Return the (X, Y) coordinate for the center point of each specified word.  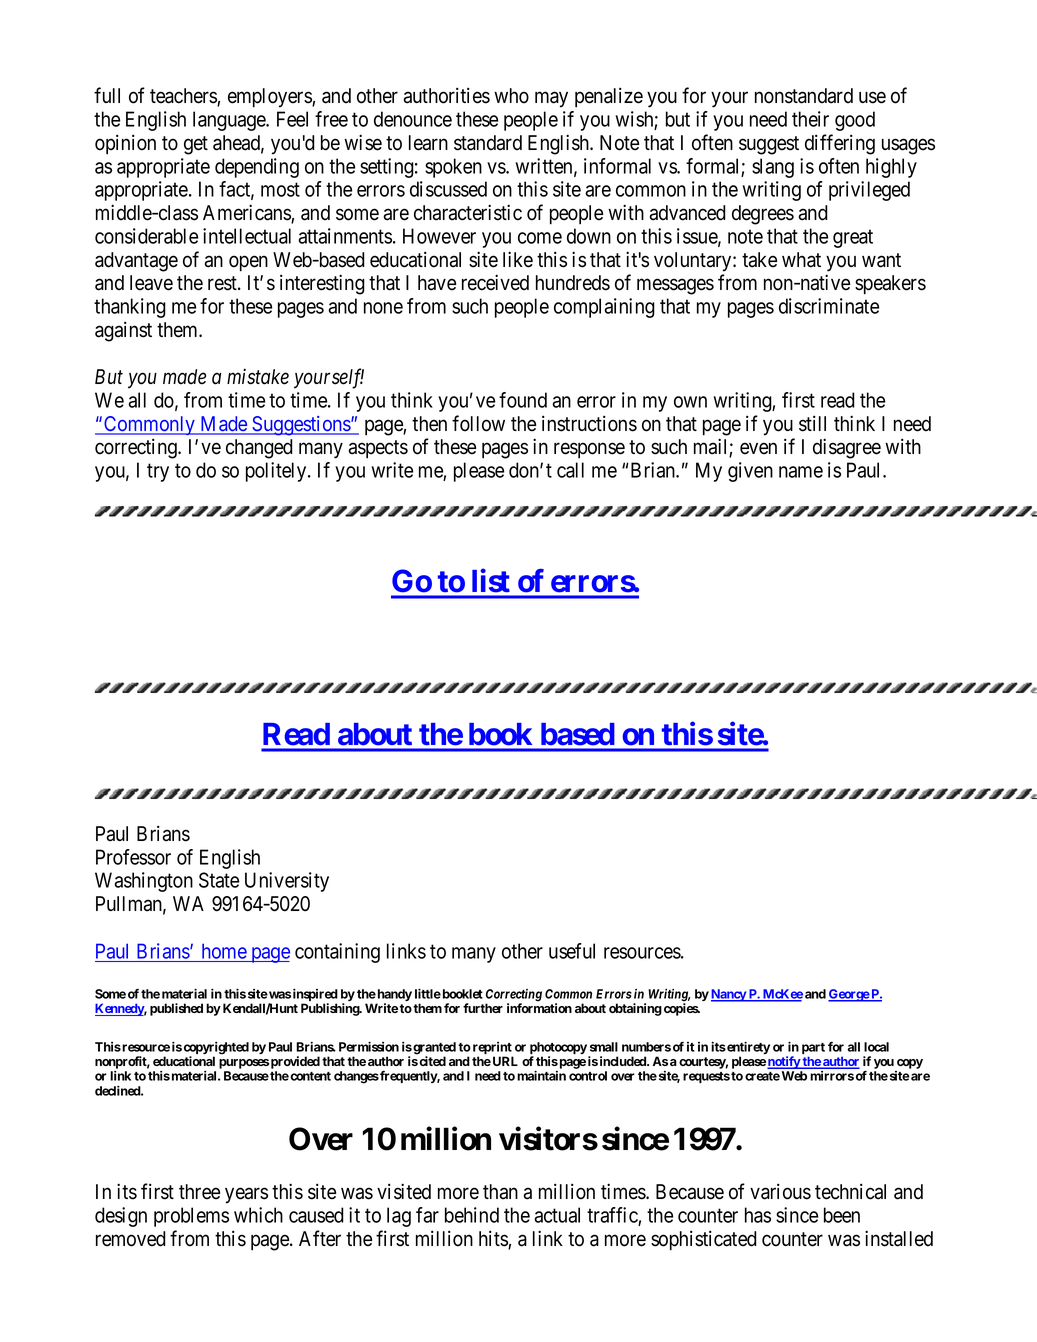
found (523, 400)
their (810, 119)
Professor (133, 857)
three (199, 1192)
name (801, 472)
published (176, 1009)
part (813, 1050)
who (511, 96)
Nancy (729, 995)
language (230, 121)
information (539, 1008)
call (570, 470)
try (158, 473)
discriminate (829, 306)
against (123, 331)
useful (572, 951)
